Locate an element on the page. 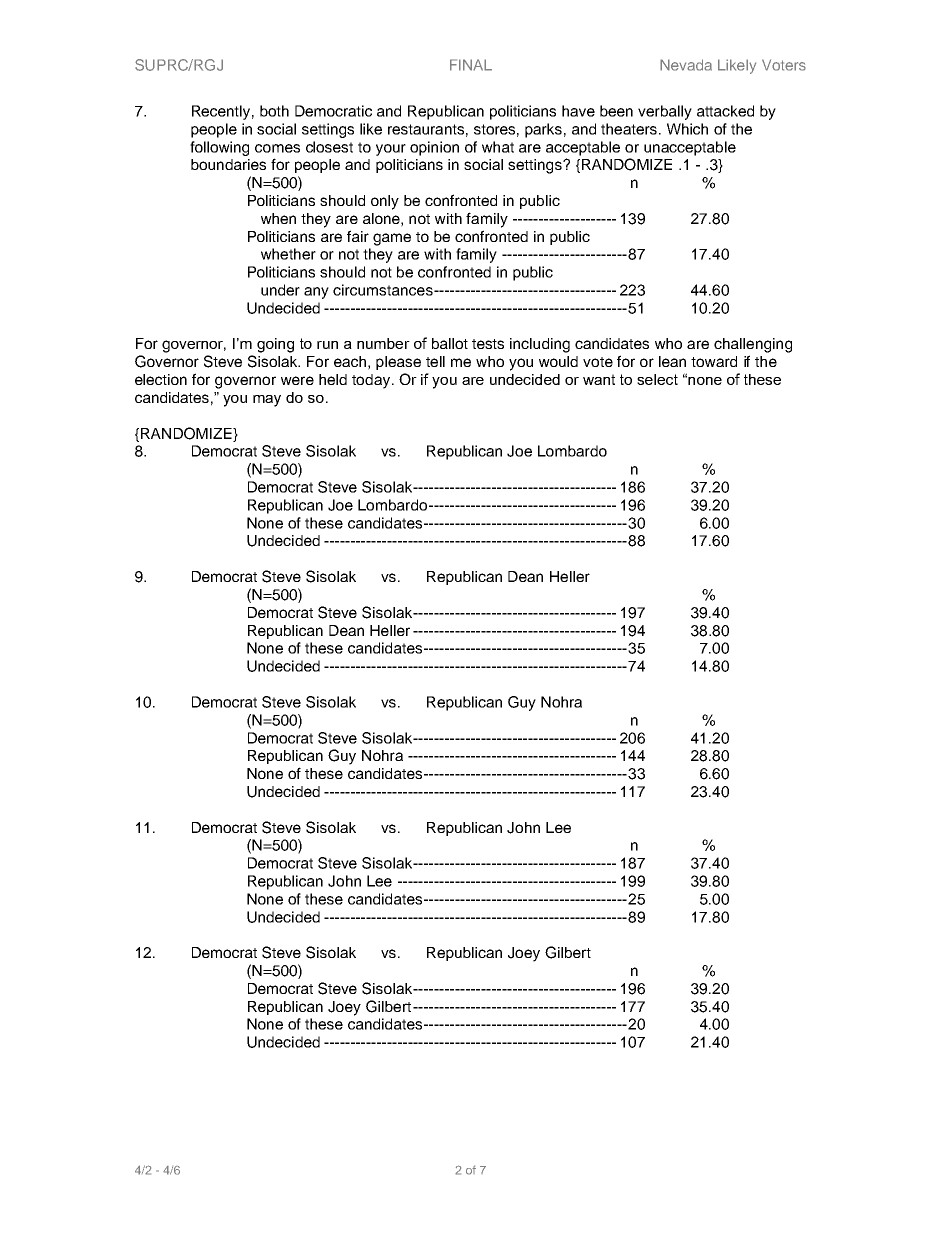  Which is located at coordinates (687, 129).
